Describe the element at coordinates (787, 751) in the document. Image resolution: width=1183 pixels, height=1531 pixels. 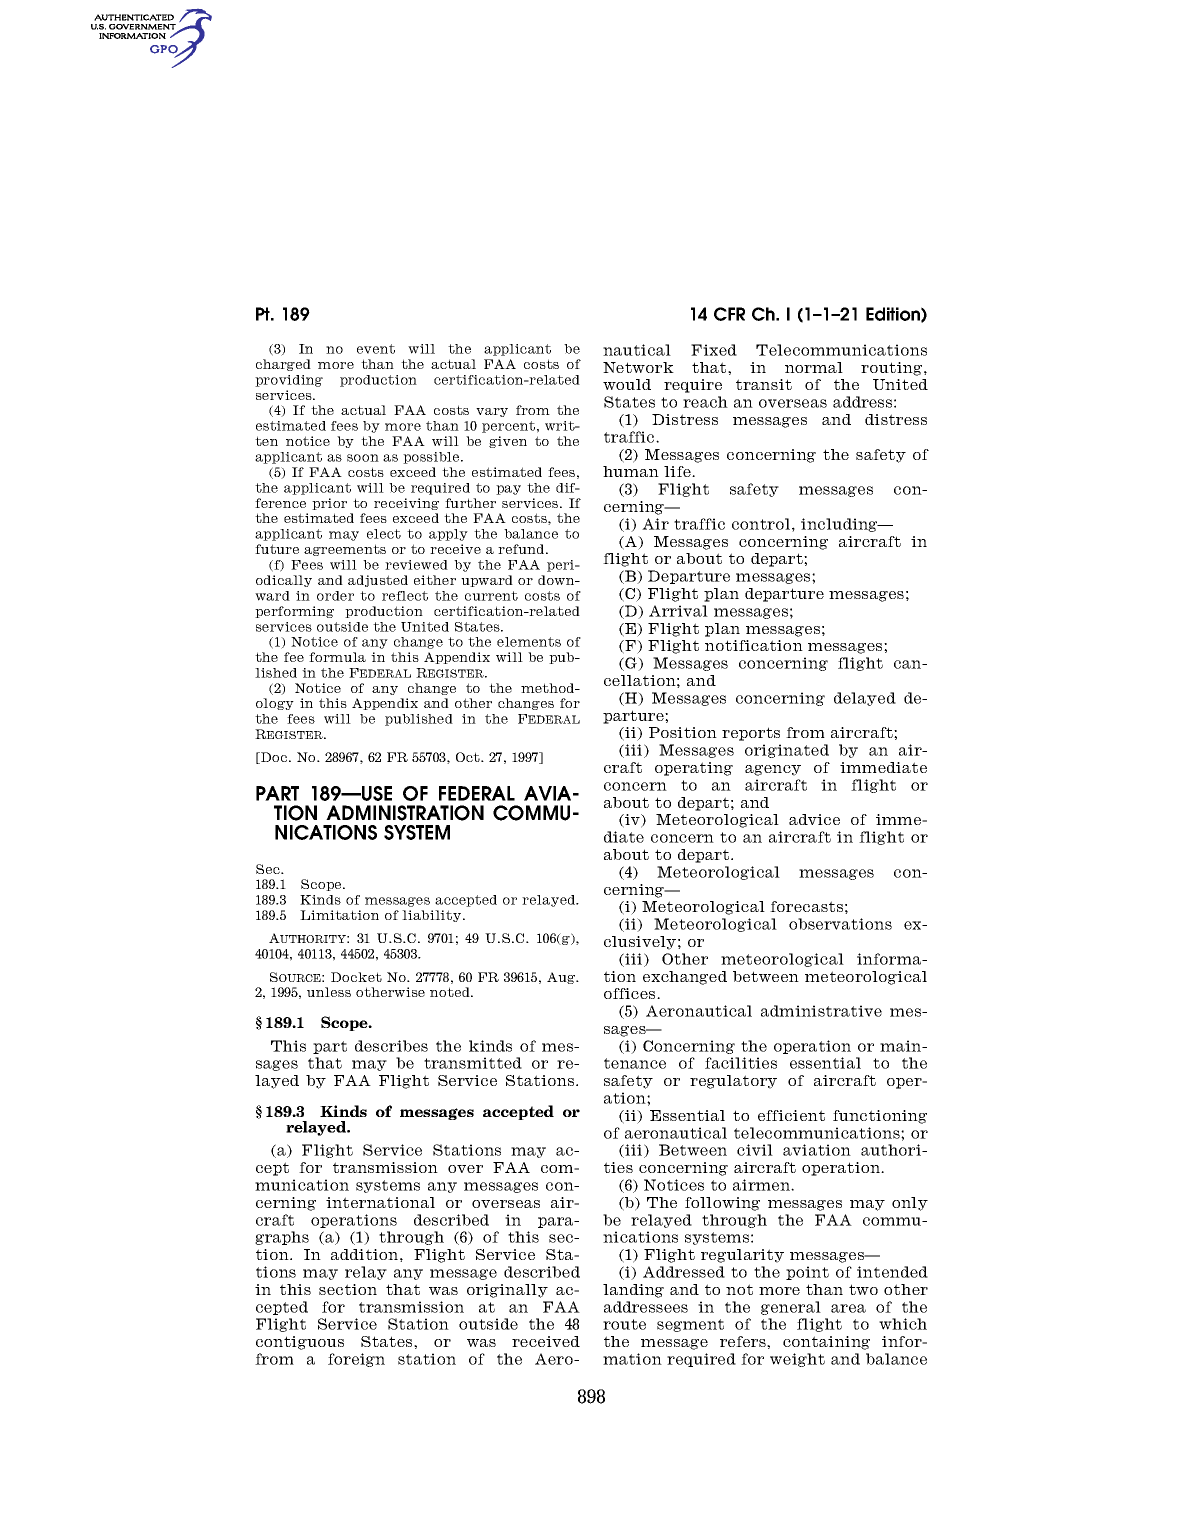
I see `originated` at that location.
